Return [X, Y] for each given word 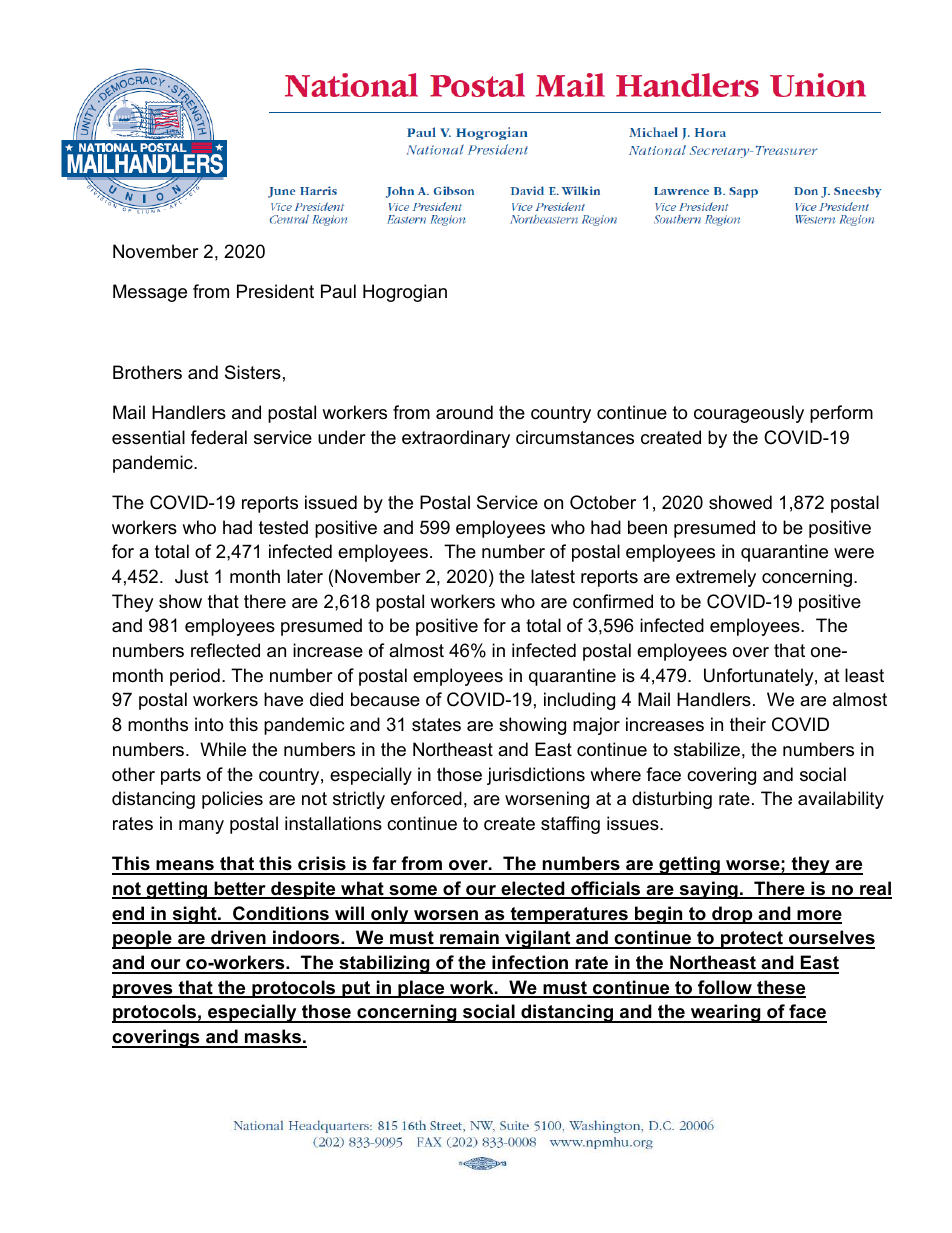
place [421, 989]
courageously [749, 414]
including [579, 701]
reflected [225, 650]
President [275, 291]
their [748, 724]
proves [143, 991]
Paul [338, 291]
